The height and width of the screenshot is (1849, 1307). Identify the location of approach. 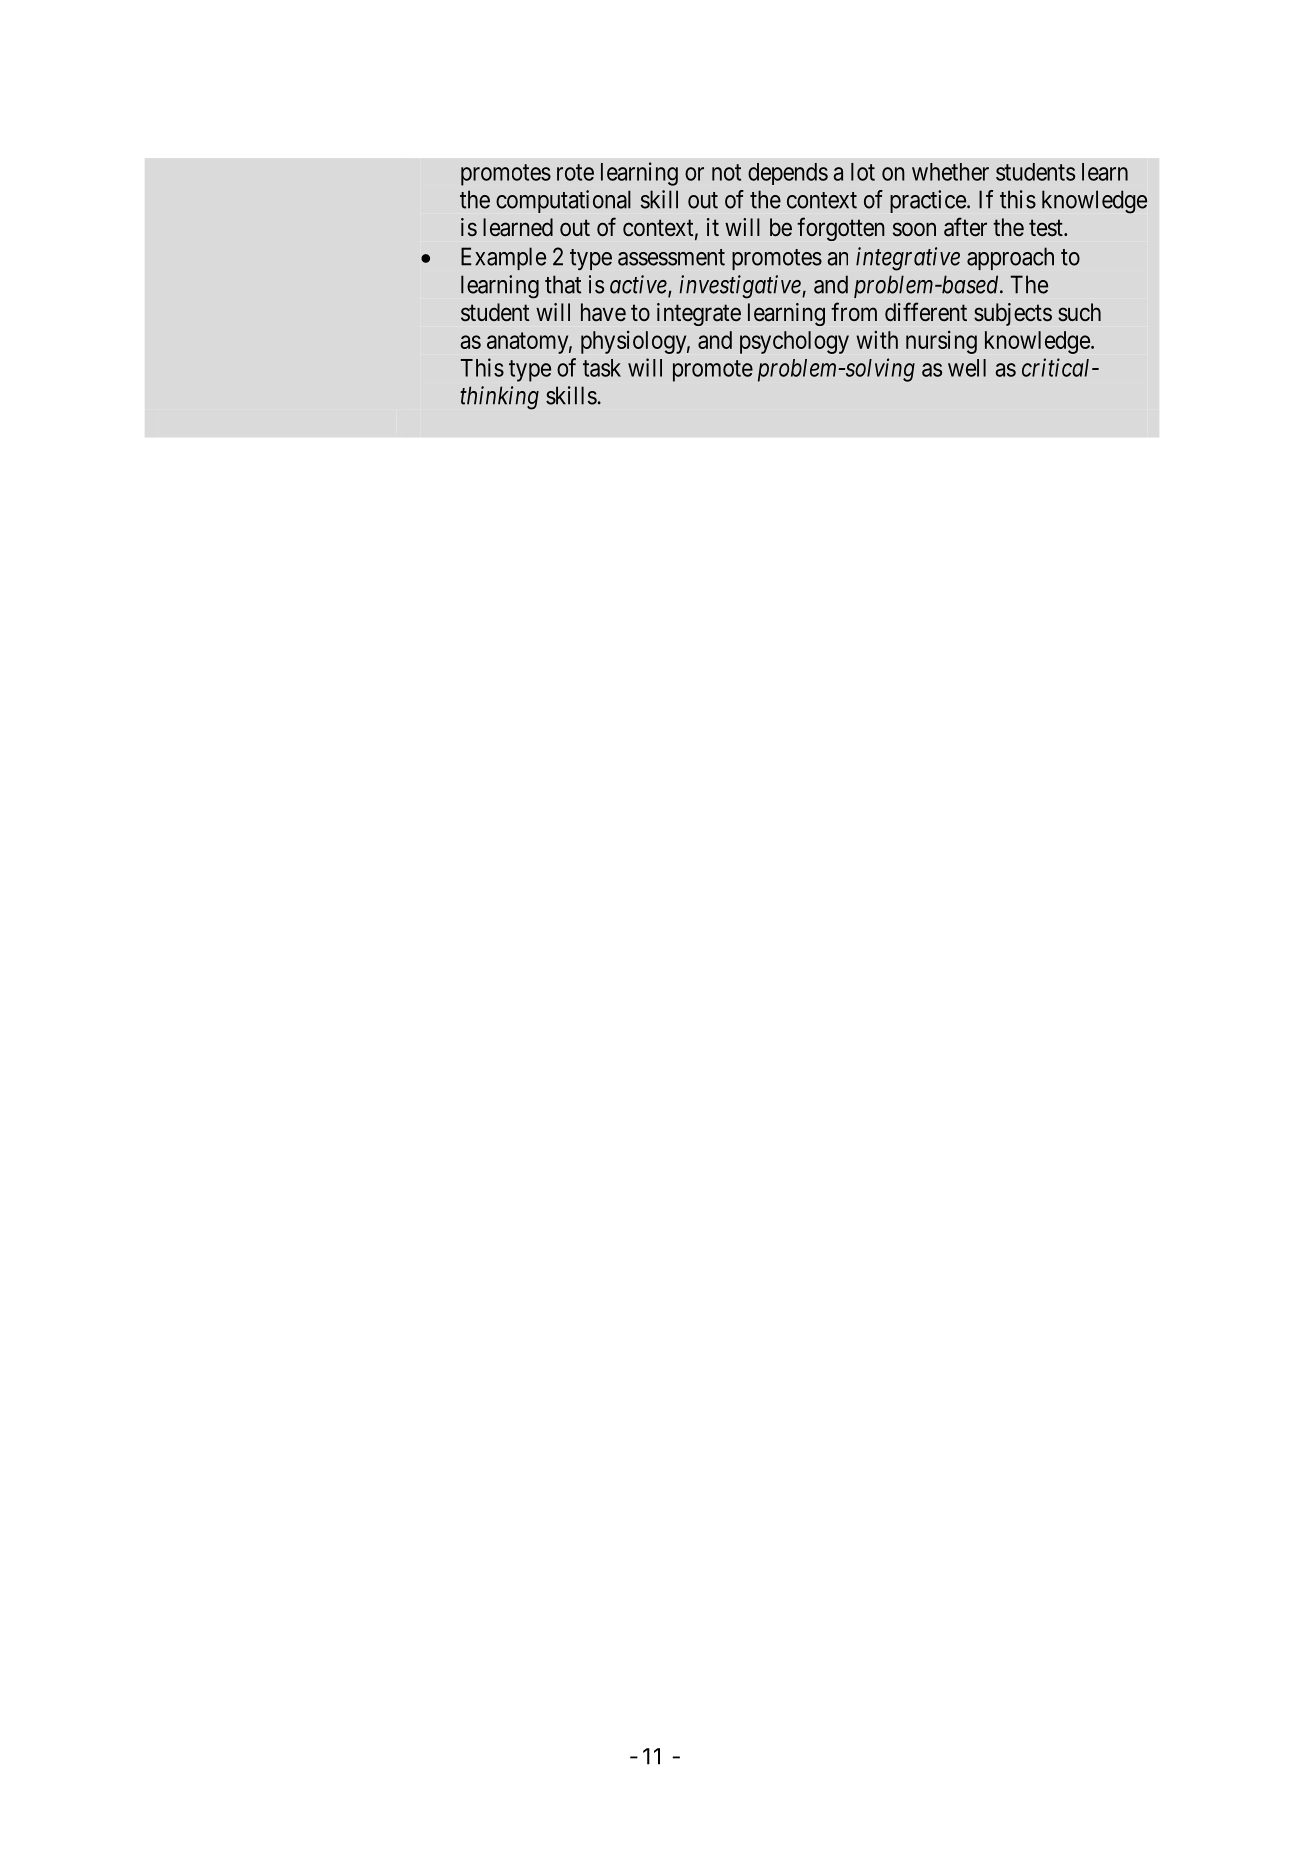
(1010, 258).
